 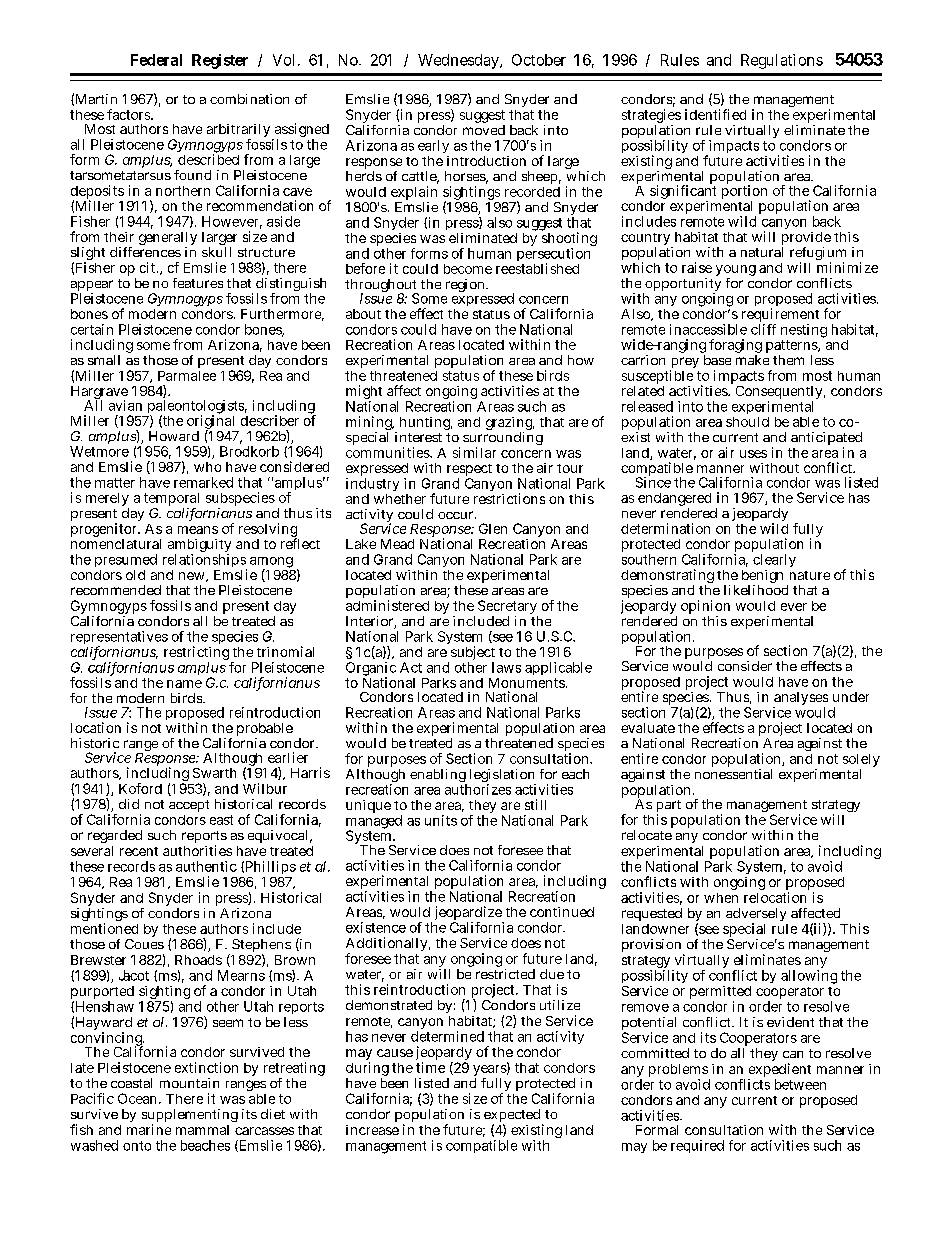 I want to click on Regulations, so click(x=782, y=61).
